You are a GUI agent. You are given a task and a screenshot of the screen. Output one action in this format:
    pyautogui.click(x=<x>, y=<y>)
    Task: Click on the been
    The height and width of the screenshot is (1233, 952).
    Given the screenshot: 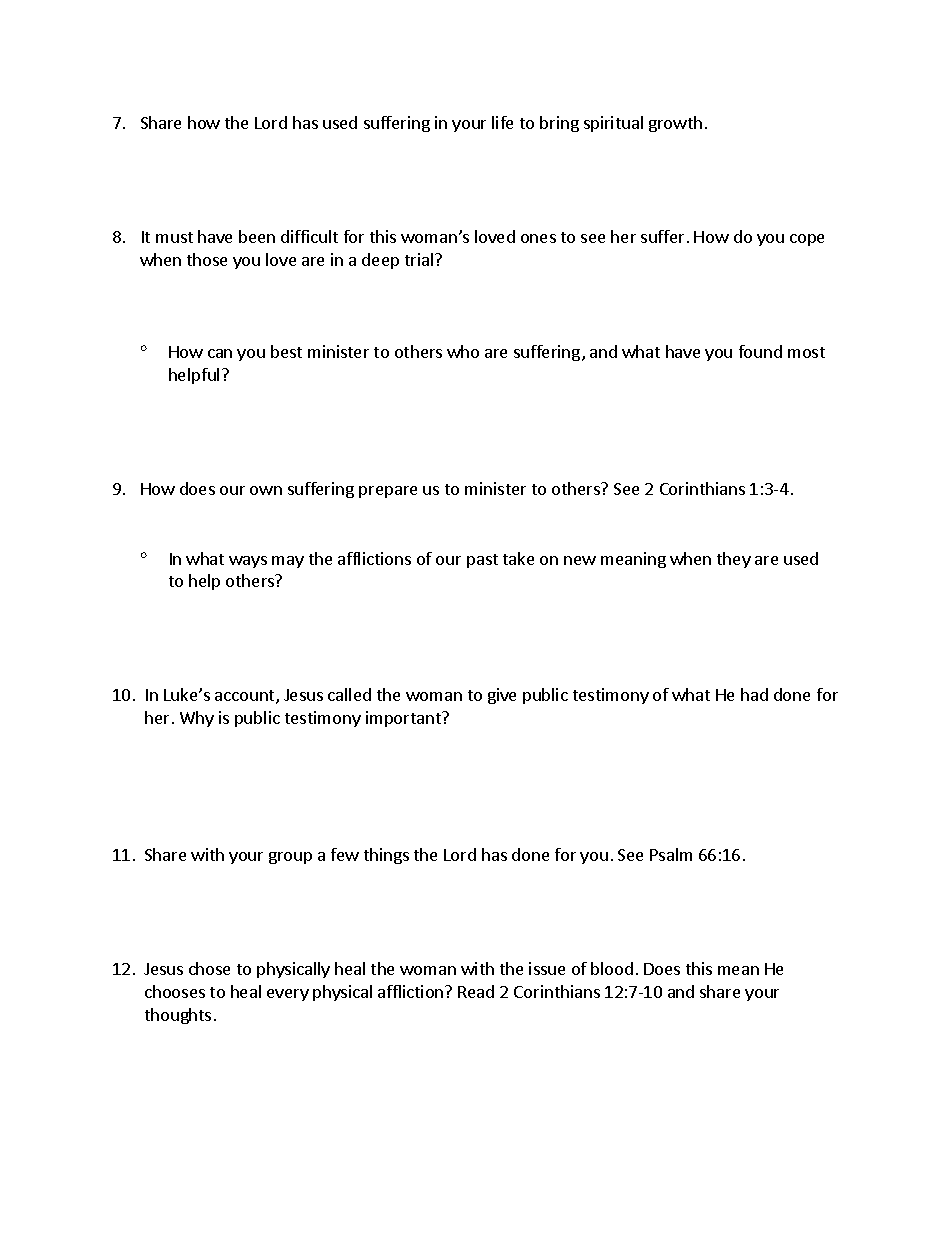 What is the action you would take?
    pyautogui.click(x=257, y=236)
